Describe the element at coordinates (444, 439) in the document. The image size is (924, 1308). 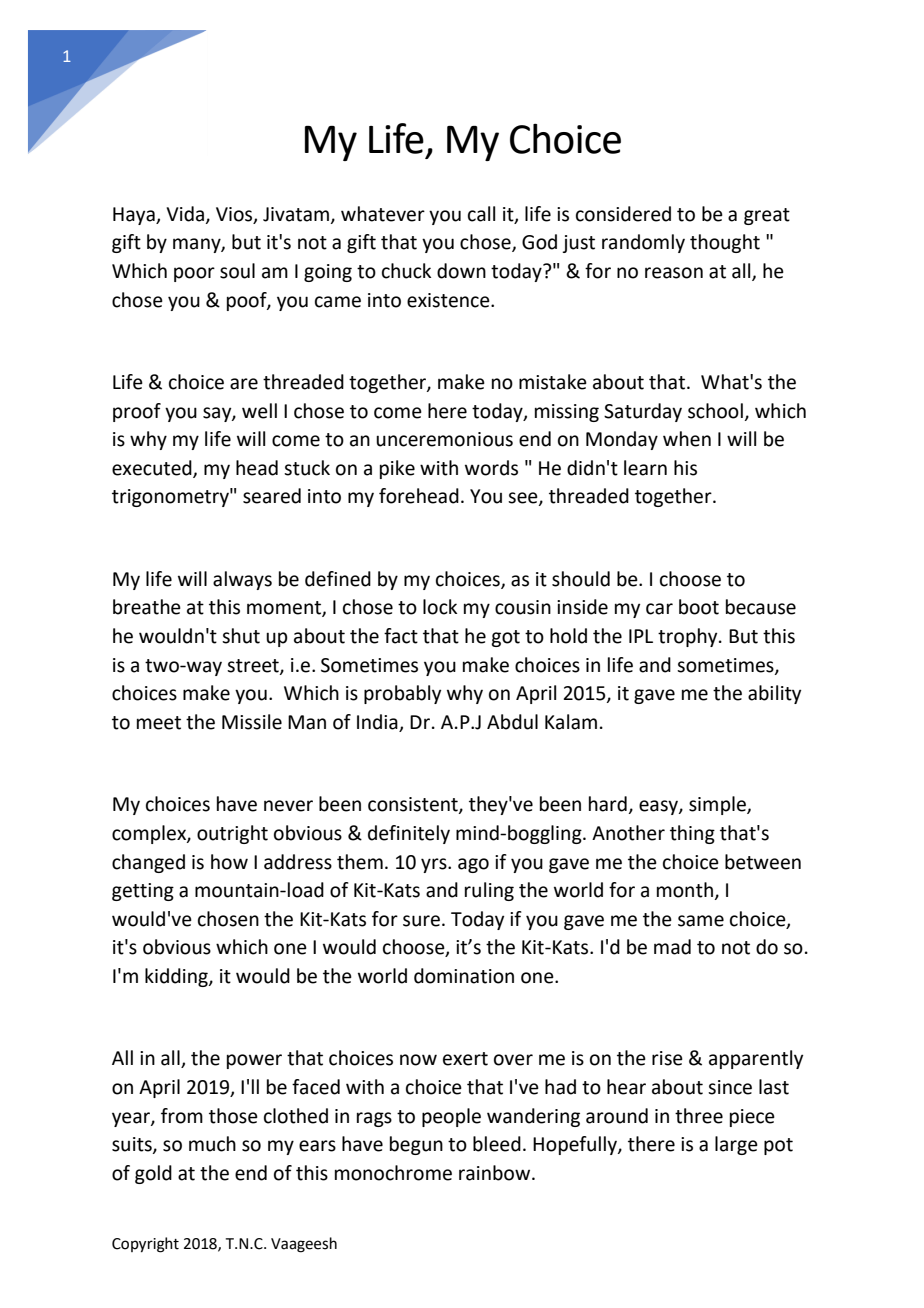
I see `unceremonious` at that location.
